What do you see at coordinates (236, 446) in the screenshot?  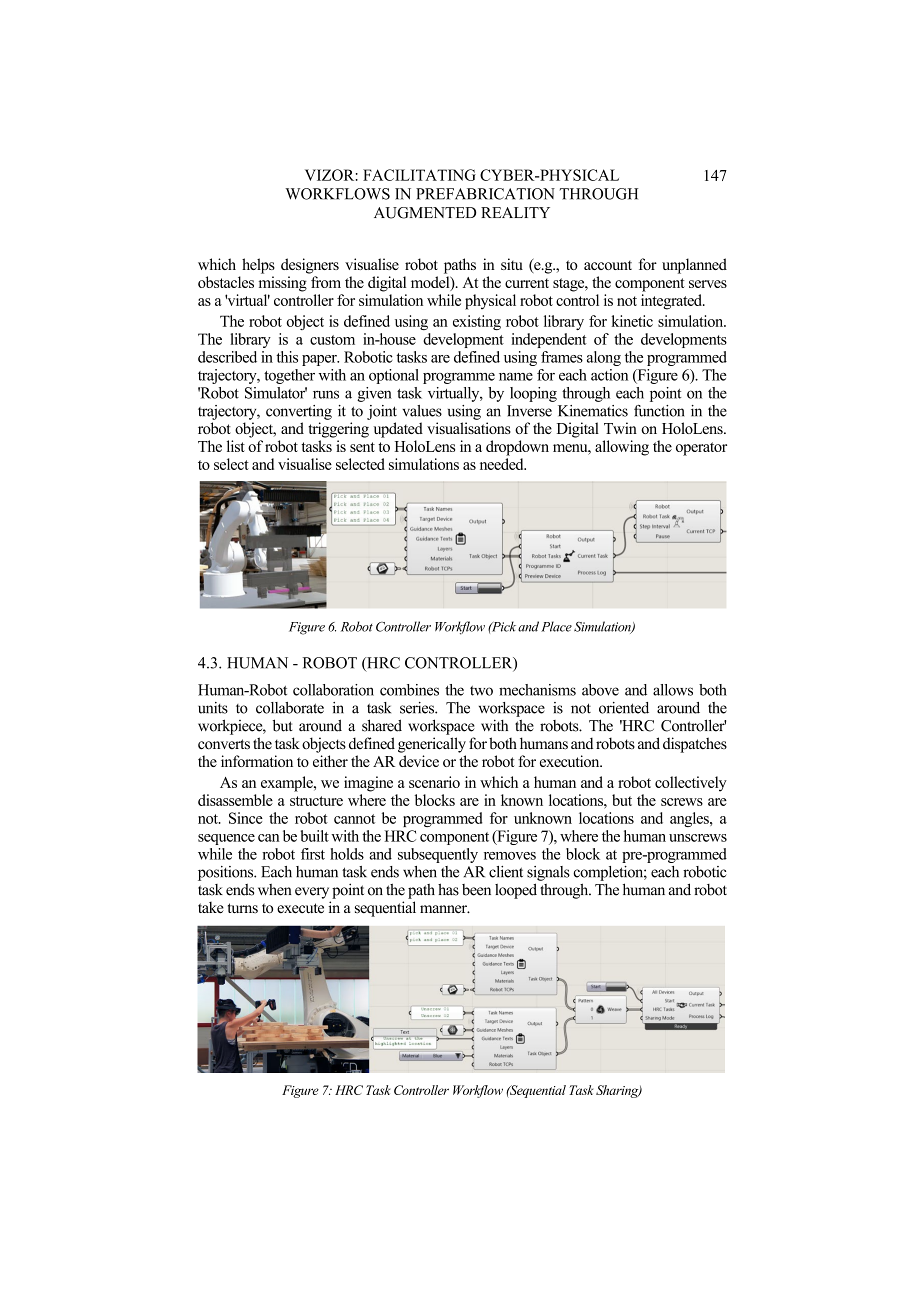 I see `list` at bounding box center [236, 446].
